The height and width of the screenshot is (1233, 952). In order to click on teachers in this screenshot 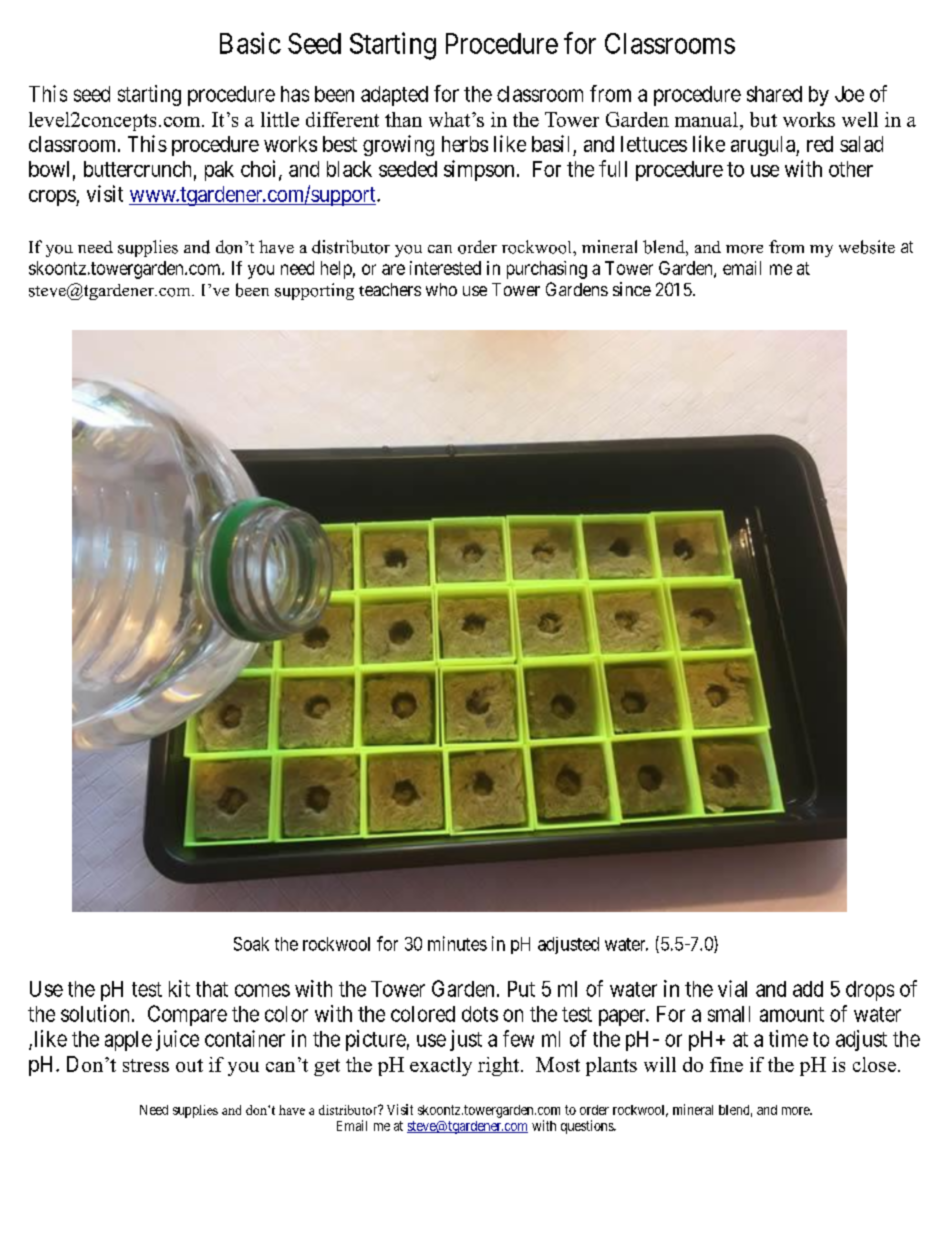, I will do `click(390, 289)`.
